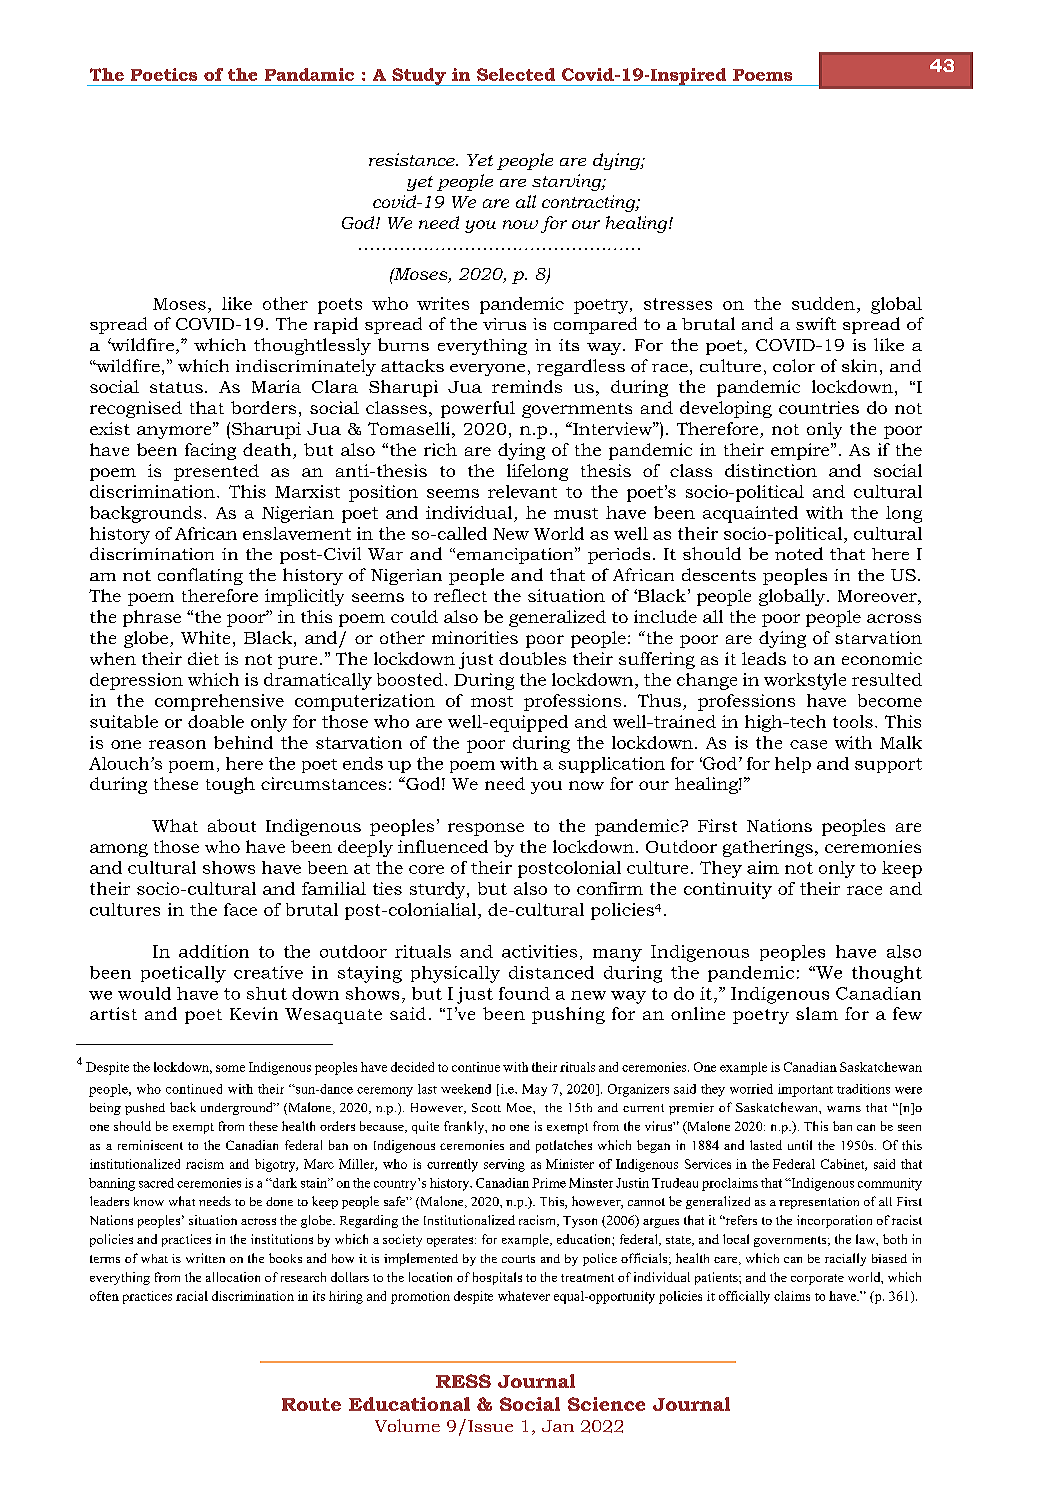  I want to click on Selected, so click(516, 74).
